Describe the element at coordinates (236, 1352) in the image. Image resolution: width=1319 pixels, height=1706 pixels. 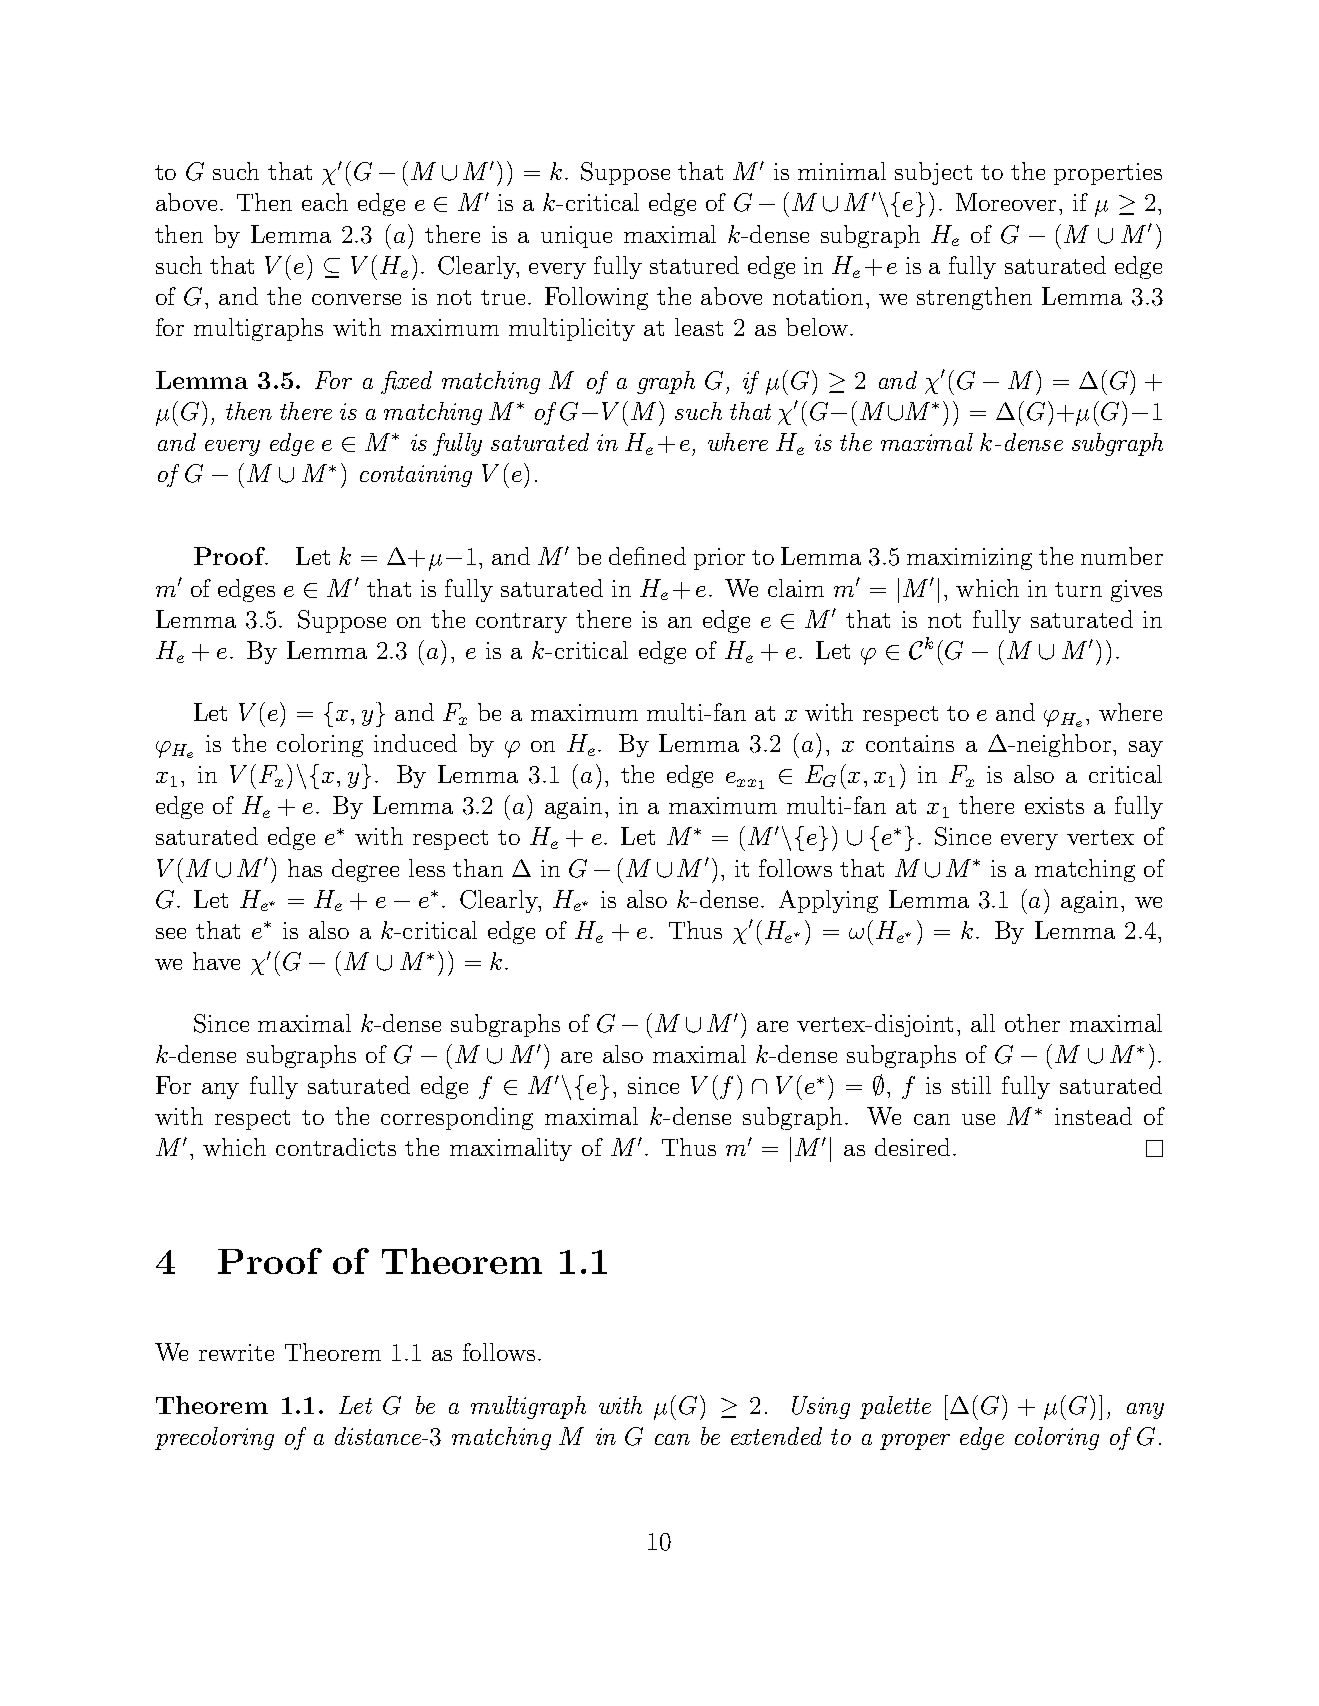
I see `rewrite` at that location.
